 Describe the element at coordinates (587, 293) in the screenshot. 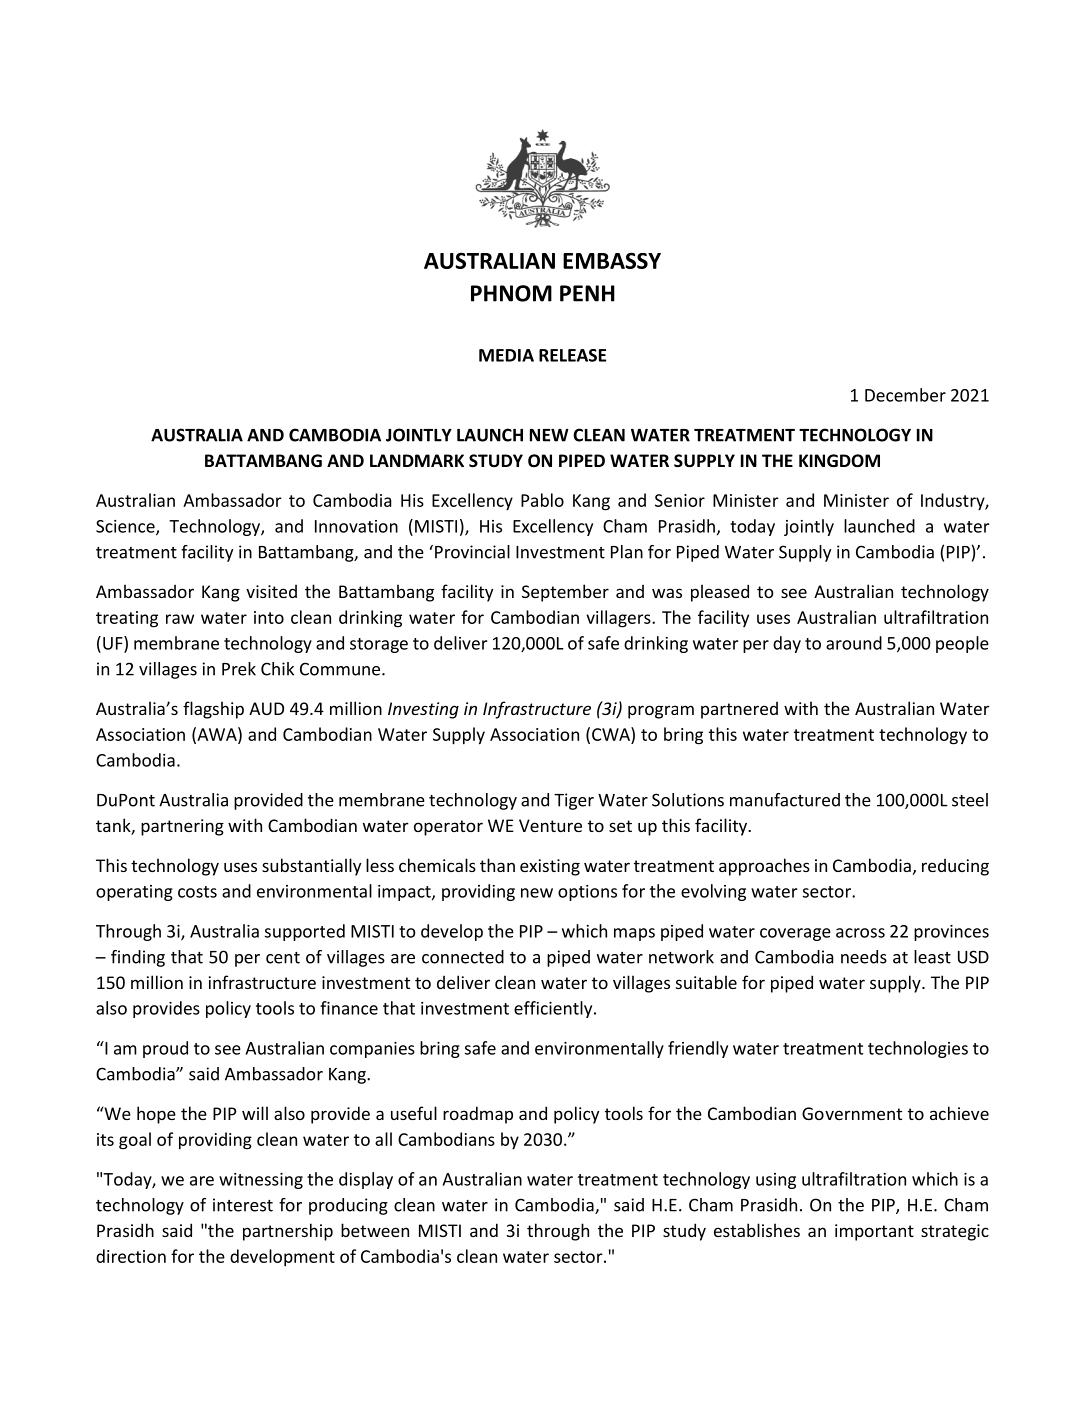

I see `PENH` at that location.
